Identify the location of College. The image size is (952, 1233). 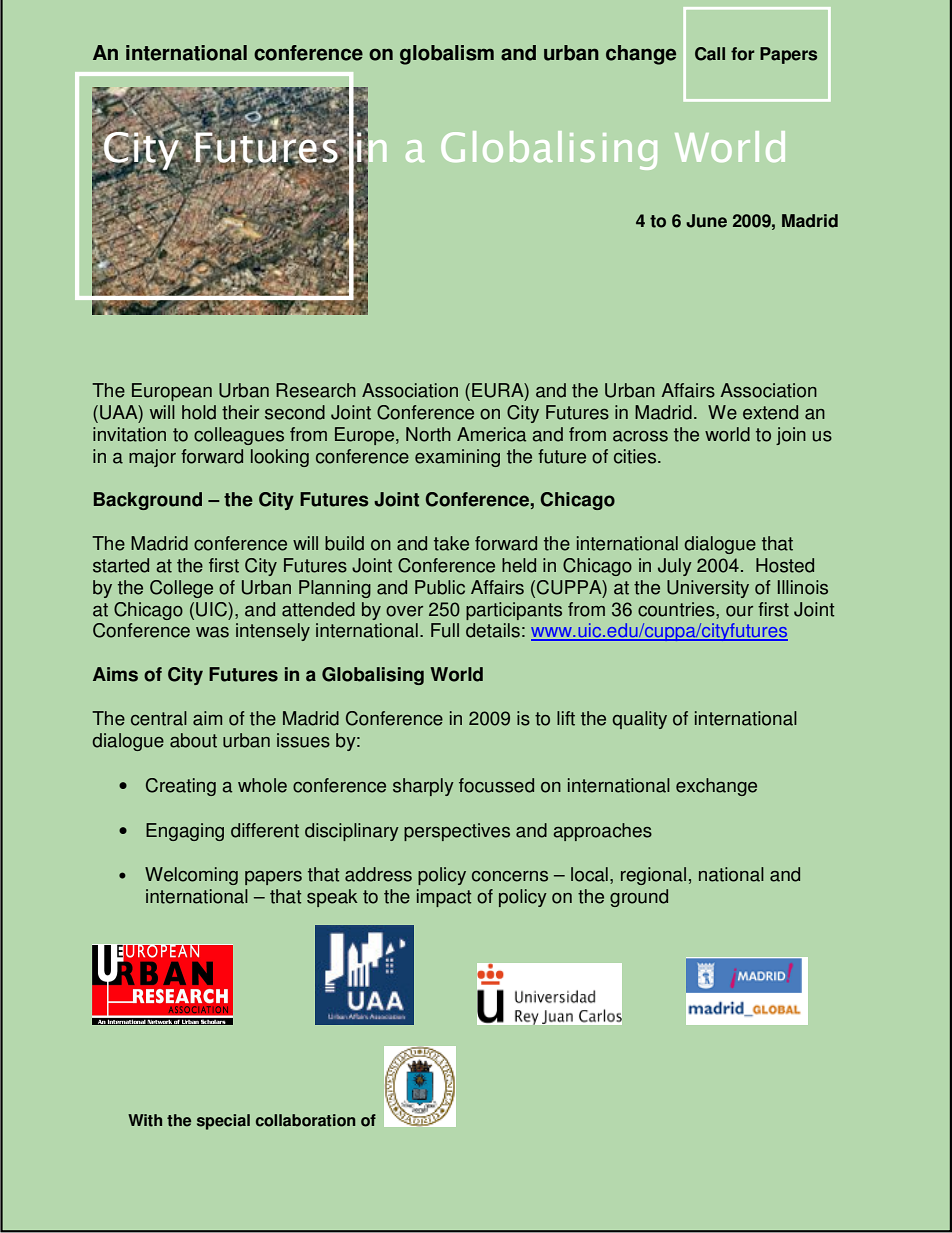
(181, 589).
